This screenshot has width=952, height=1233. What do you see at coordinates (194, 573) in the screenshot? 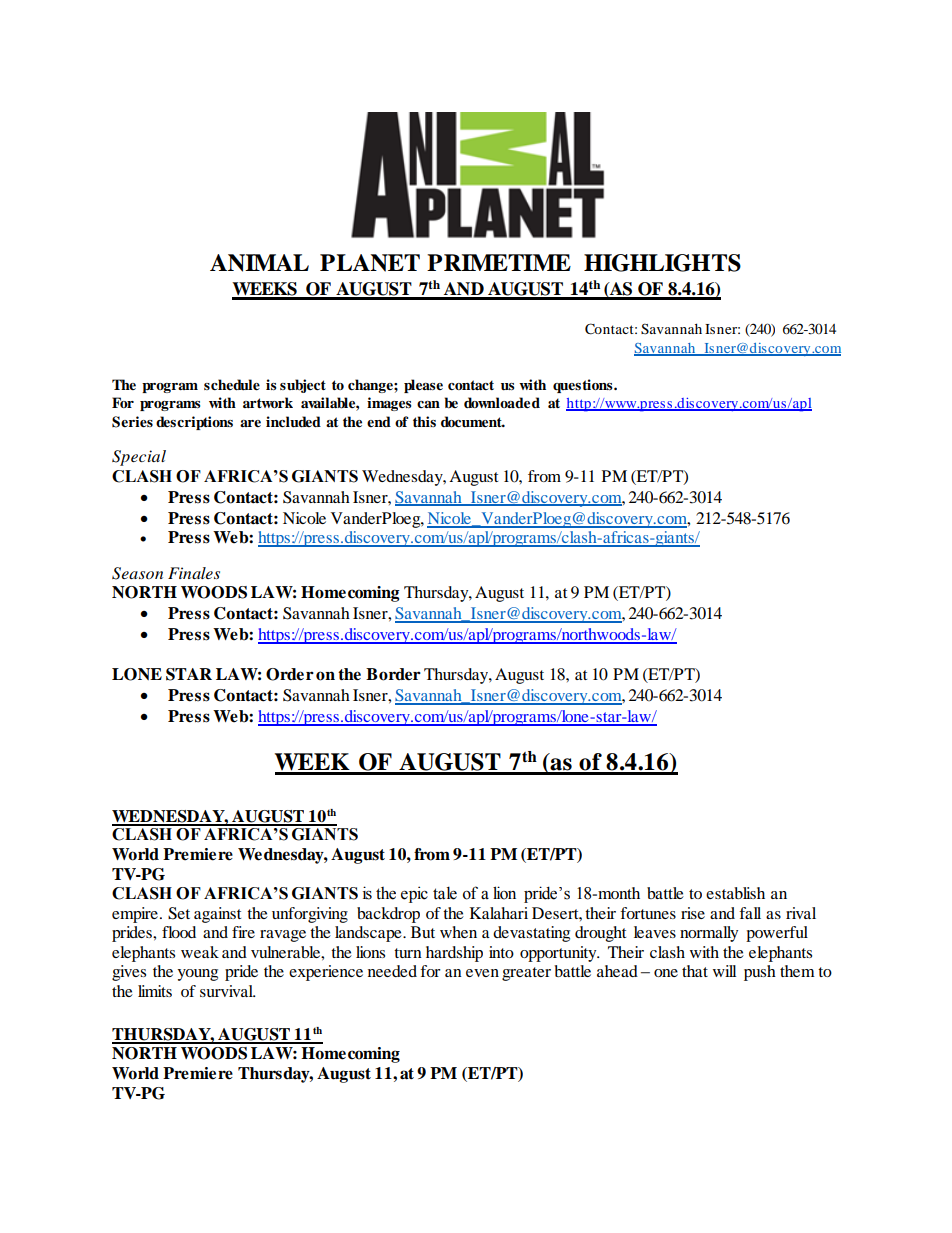
I see `Finales` at bounding box center [194, 573].
